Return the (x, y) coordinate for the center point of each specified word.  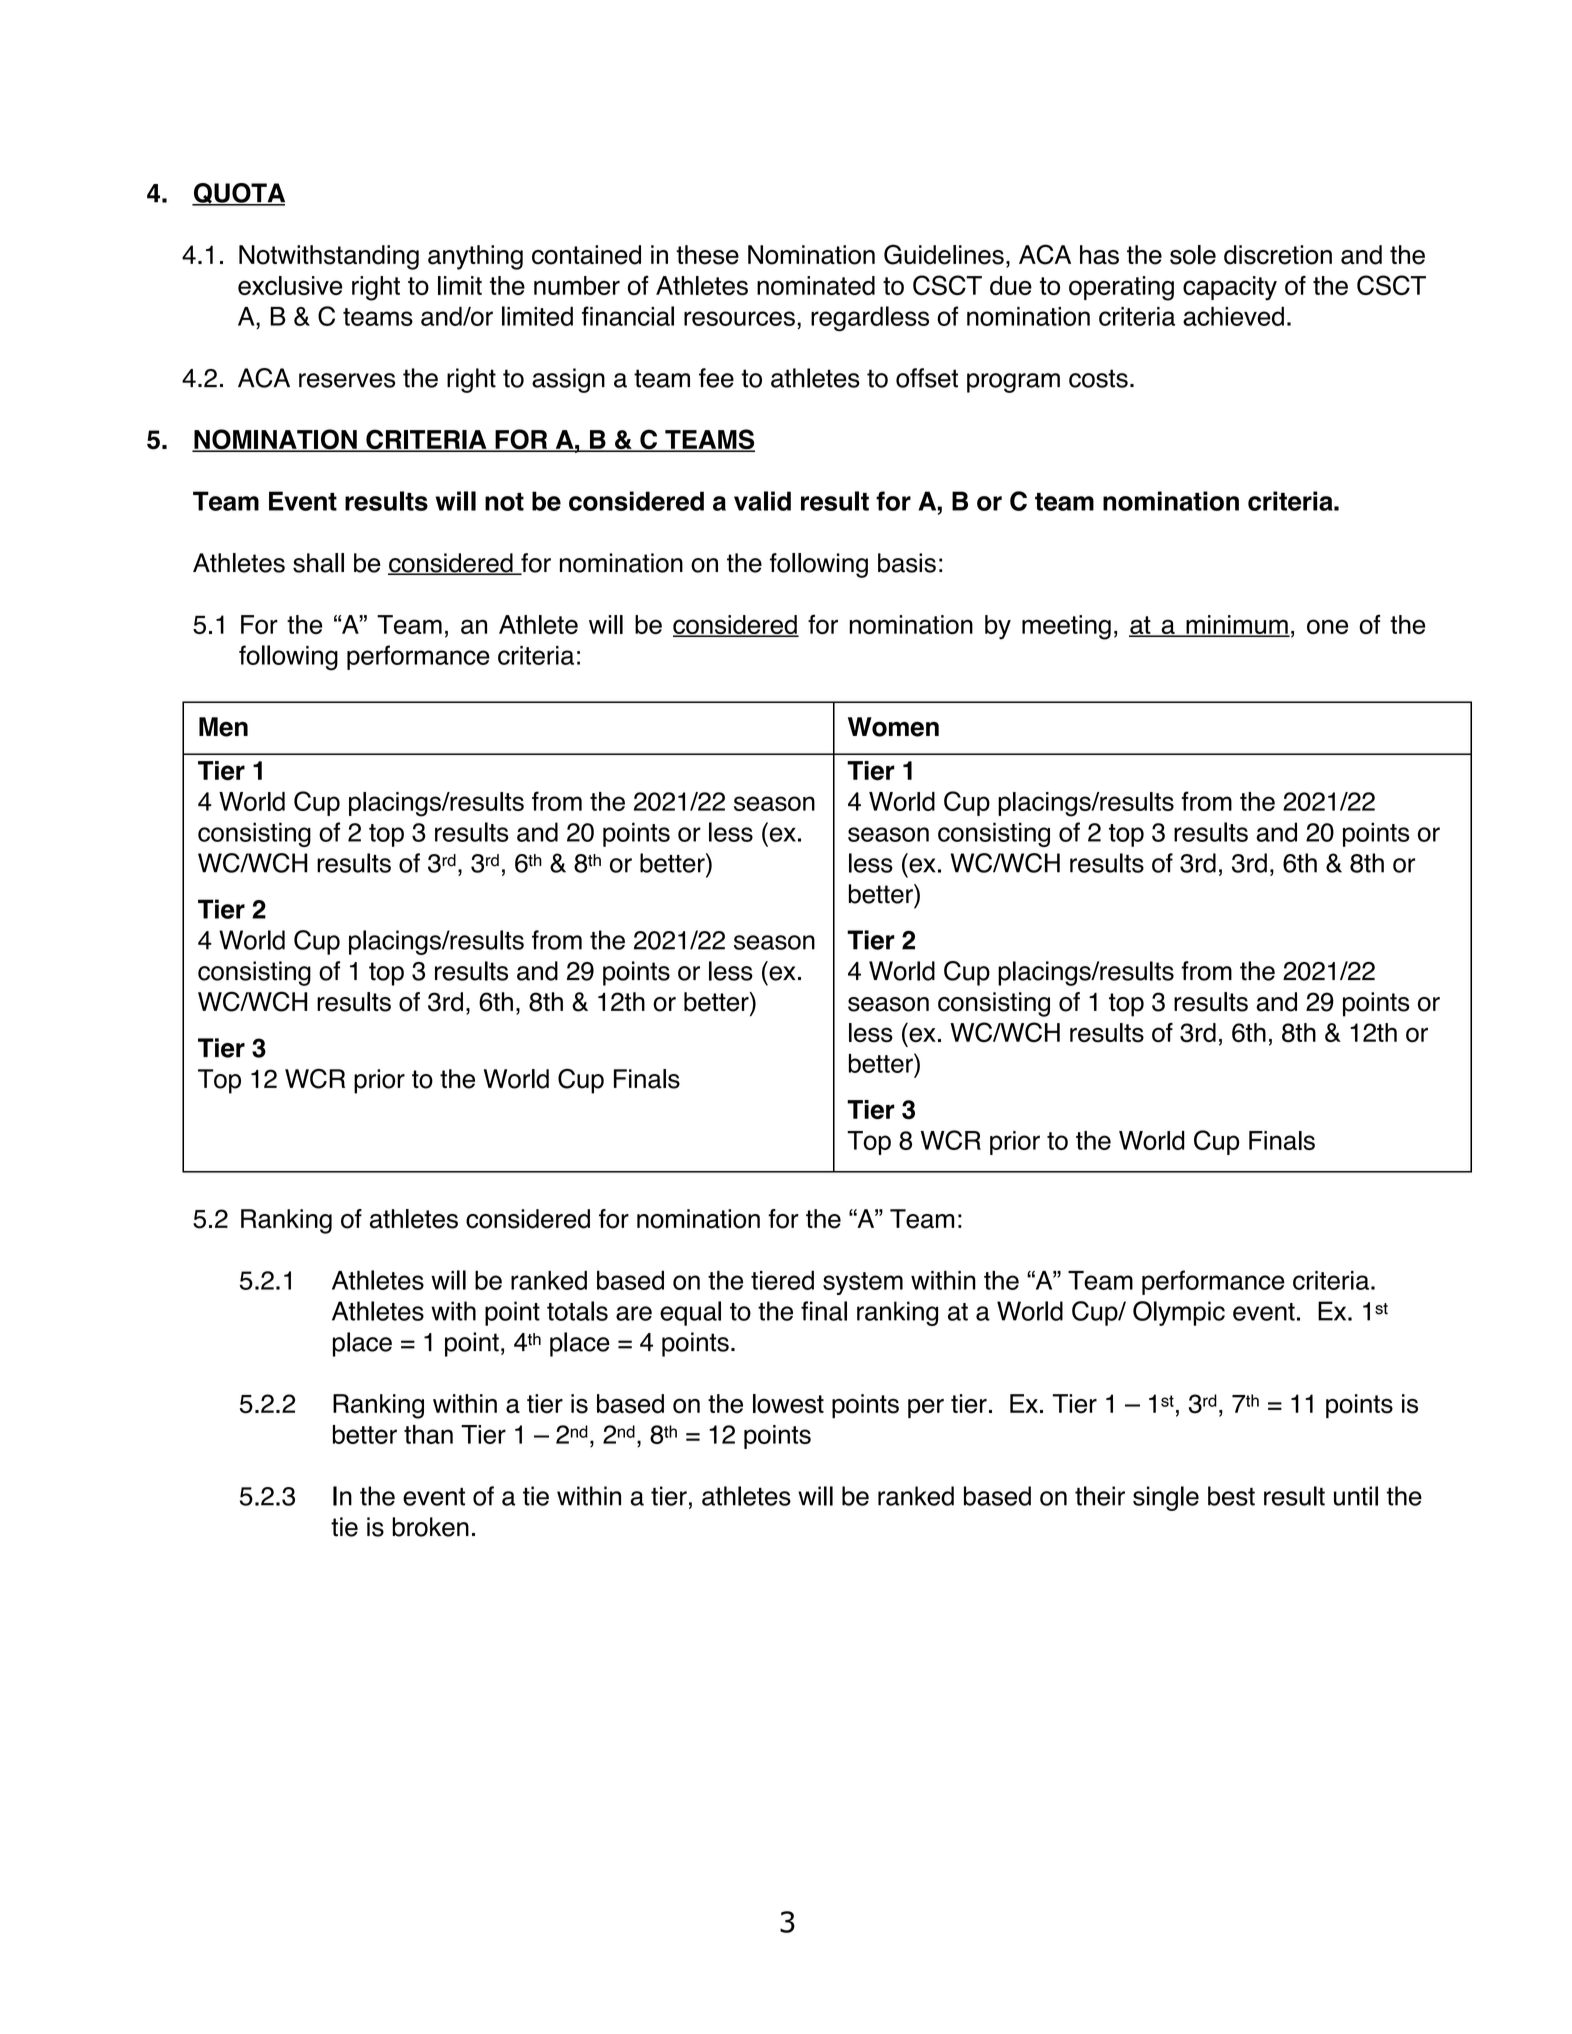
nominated (816, 285)
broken (430, 1527)
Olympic (1179, 1313)
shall (318, 563)
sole (1193, 255)
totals (577, 1311)
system (863, 1283)
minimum (1237, 625)
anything (475, 257)
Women (893, 727)
